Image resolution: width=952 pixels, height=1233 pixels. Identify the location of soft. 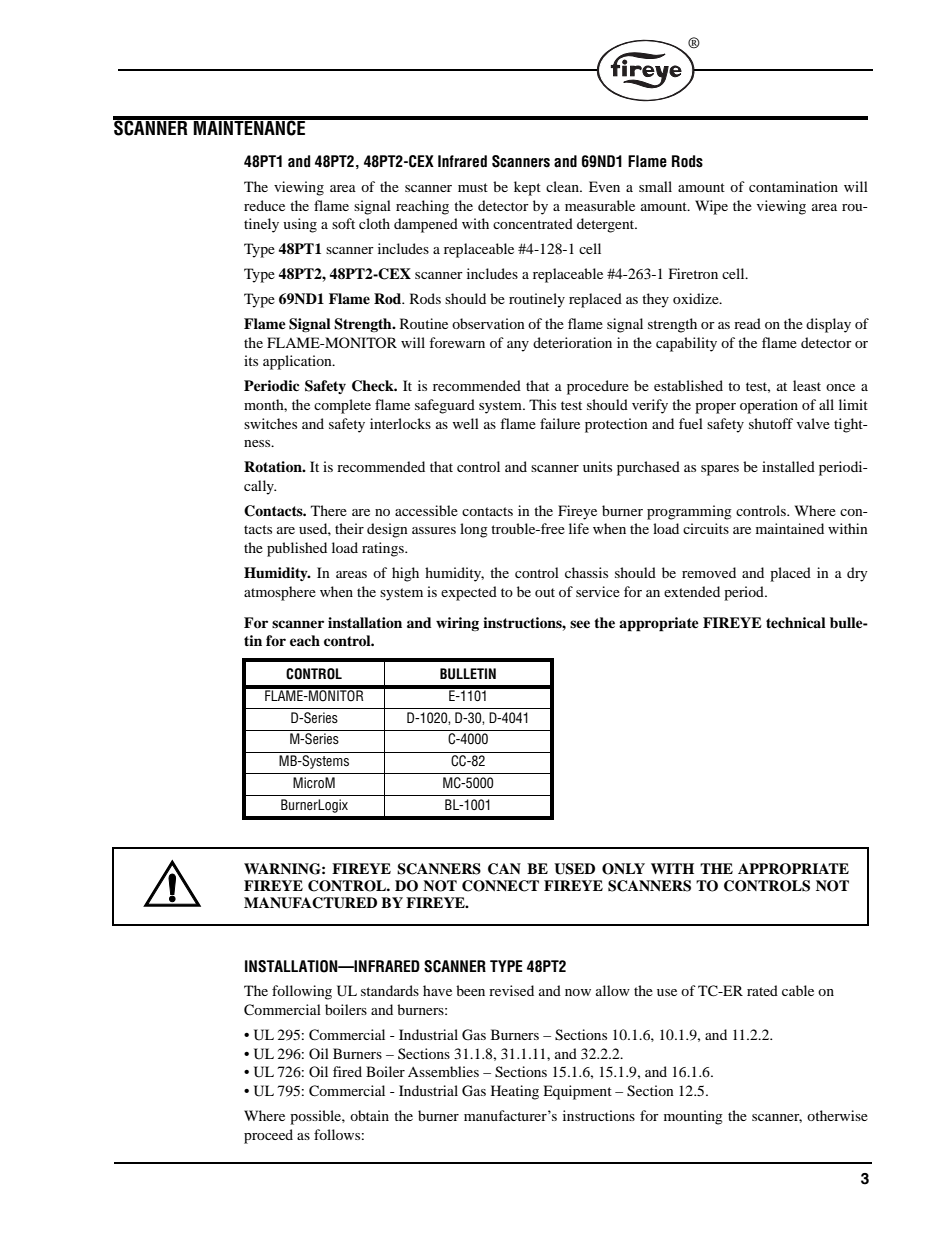
(343, 223).
